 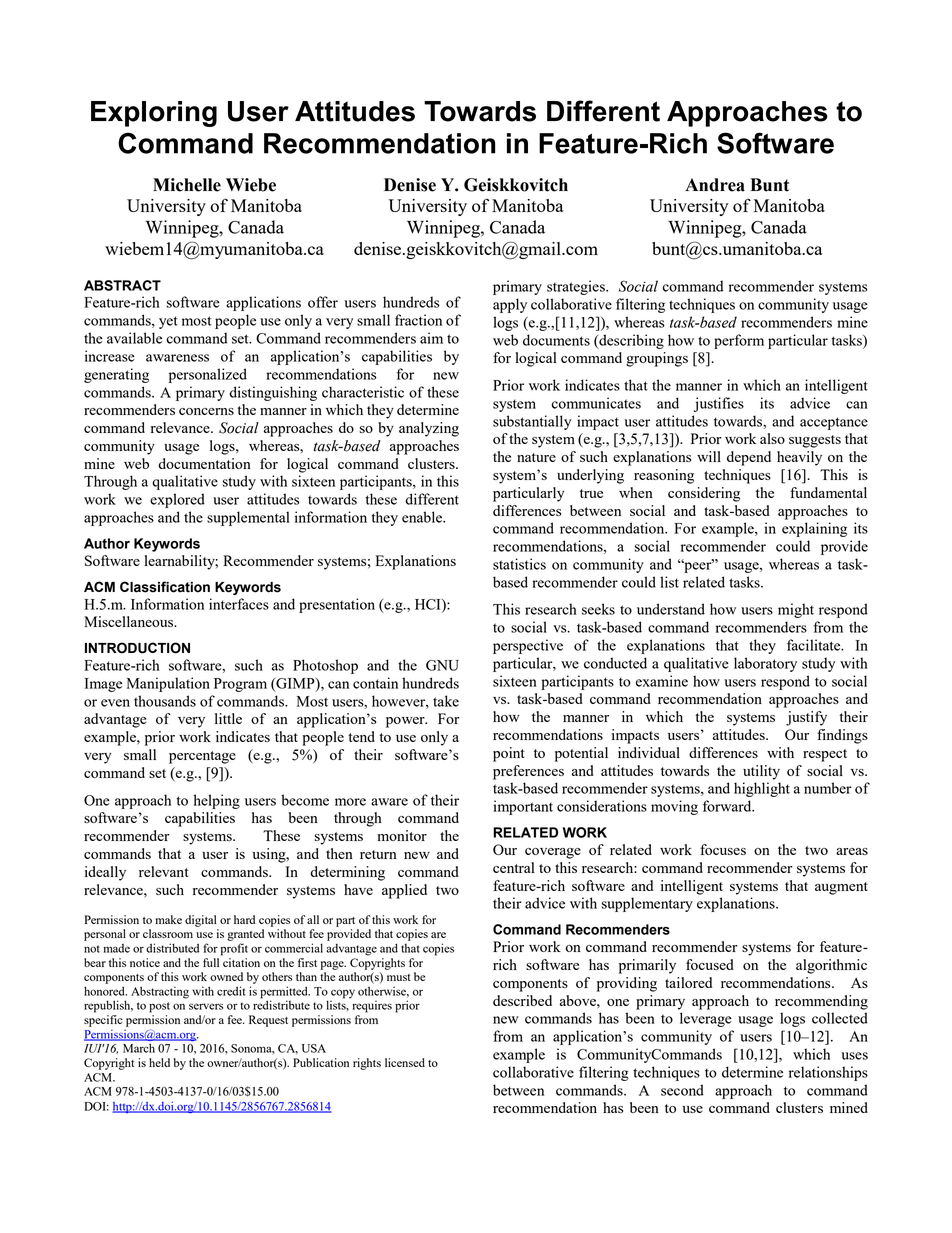 I want to click on relationships, so click(x=828, y=1073).
